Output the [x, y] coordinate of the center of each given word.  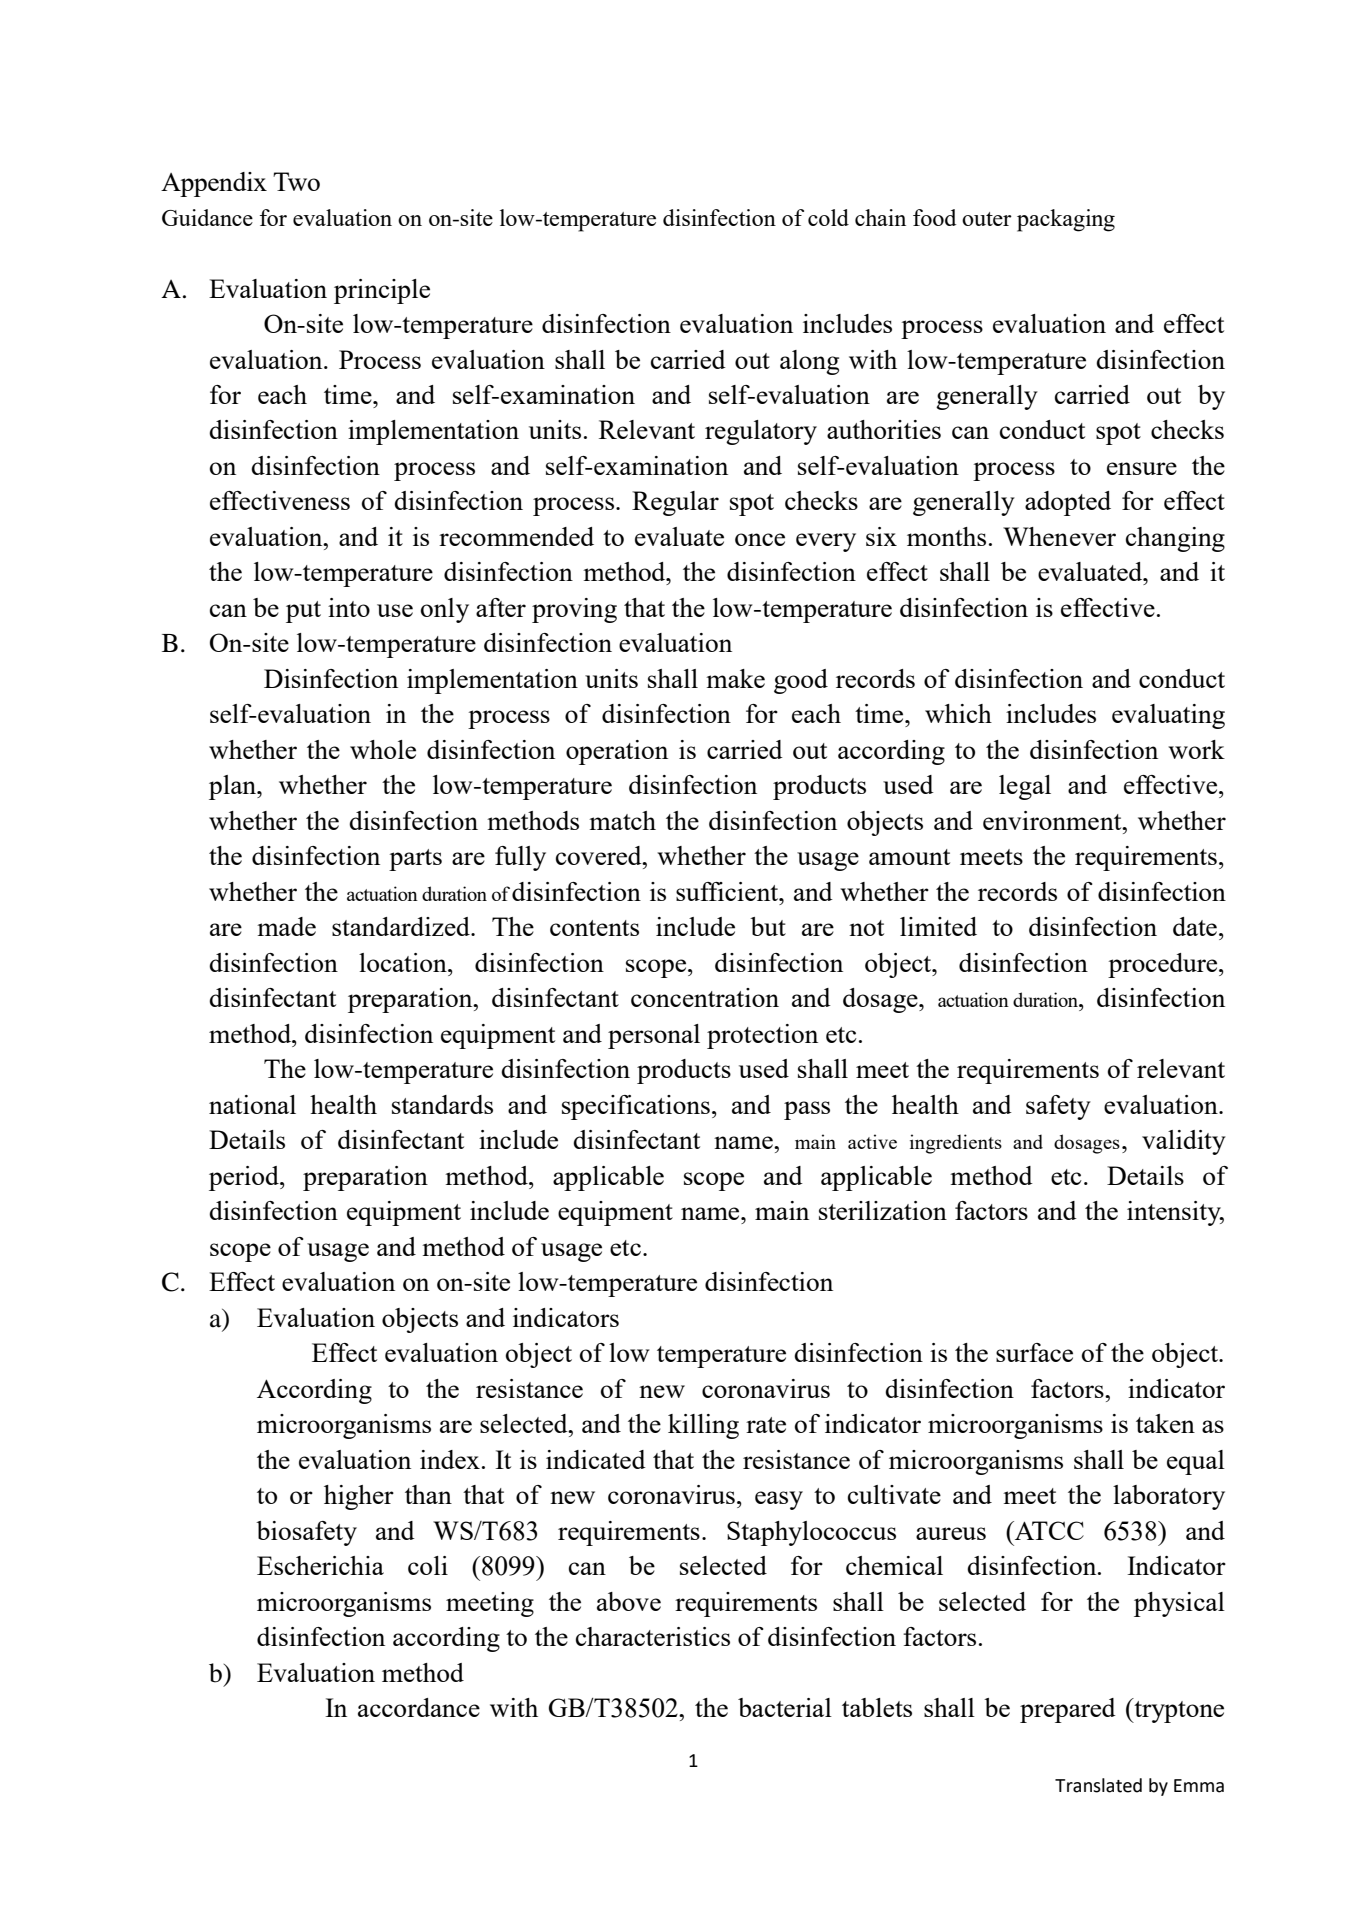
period [245, 1178]
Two [296, 181]
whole [383, 749]
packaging [1066, 220]
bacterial [785, 1707]
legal [1025, 787]
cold [828, 217]
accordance [419, 1707]
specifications [636, 1107]
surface [1034, 1352]
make [735, 678]
